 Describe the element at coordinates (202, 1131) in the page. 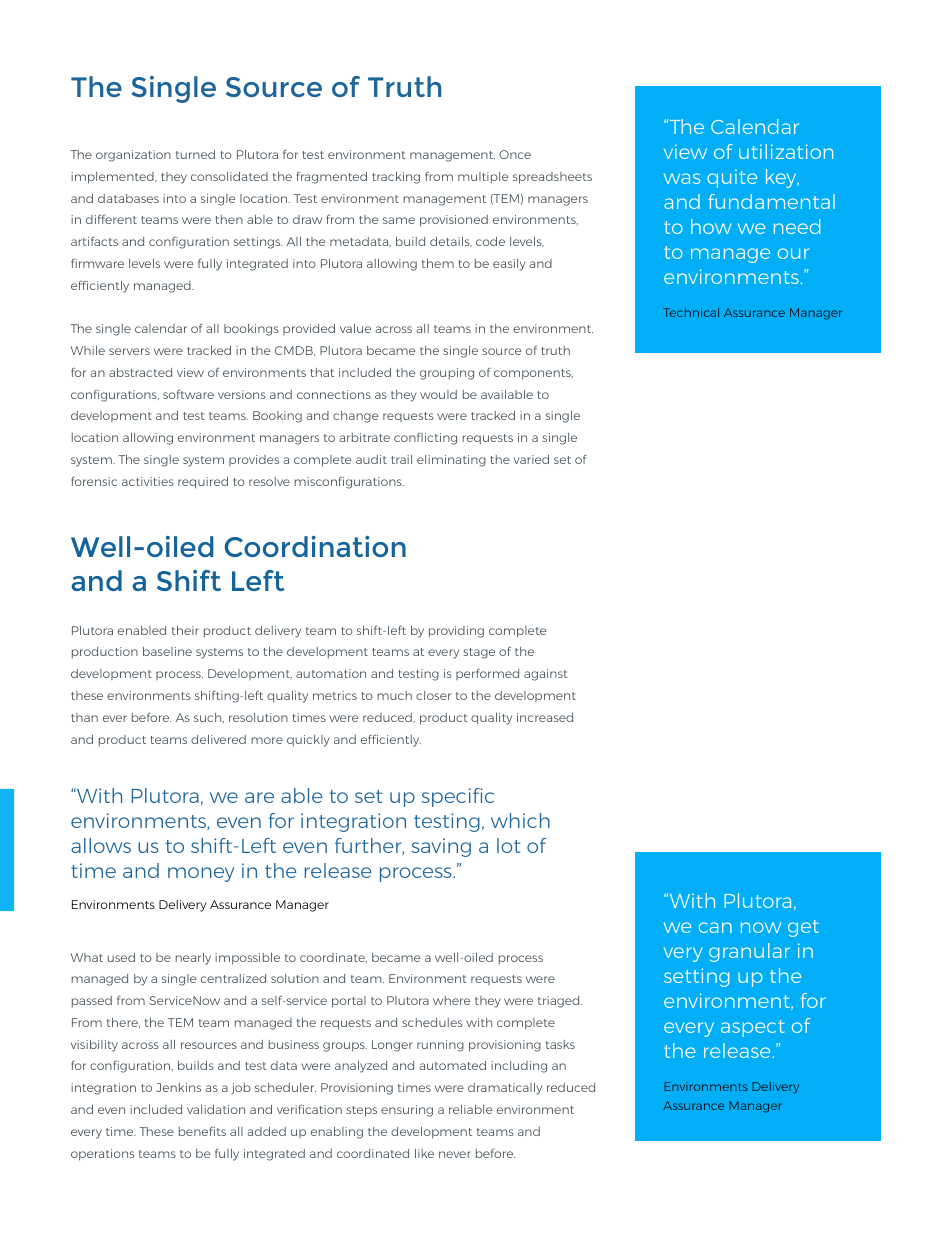

I see `benefits` at that location.
